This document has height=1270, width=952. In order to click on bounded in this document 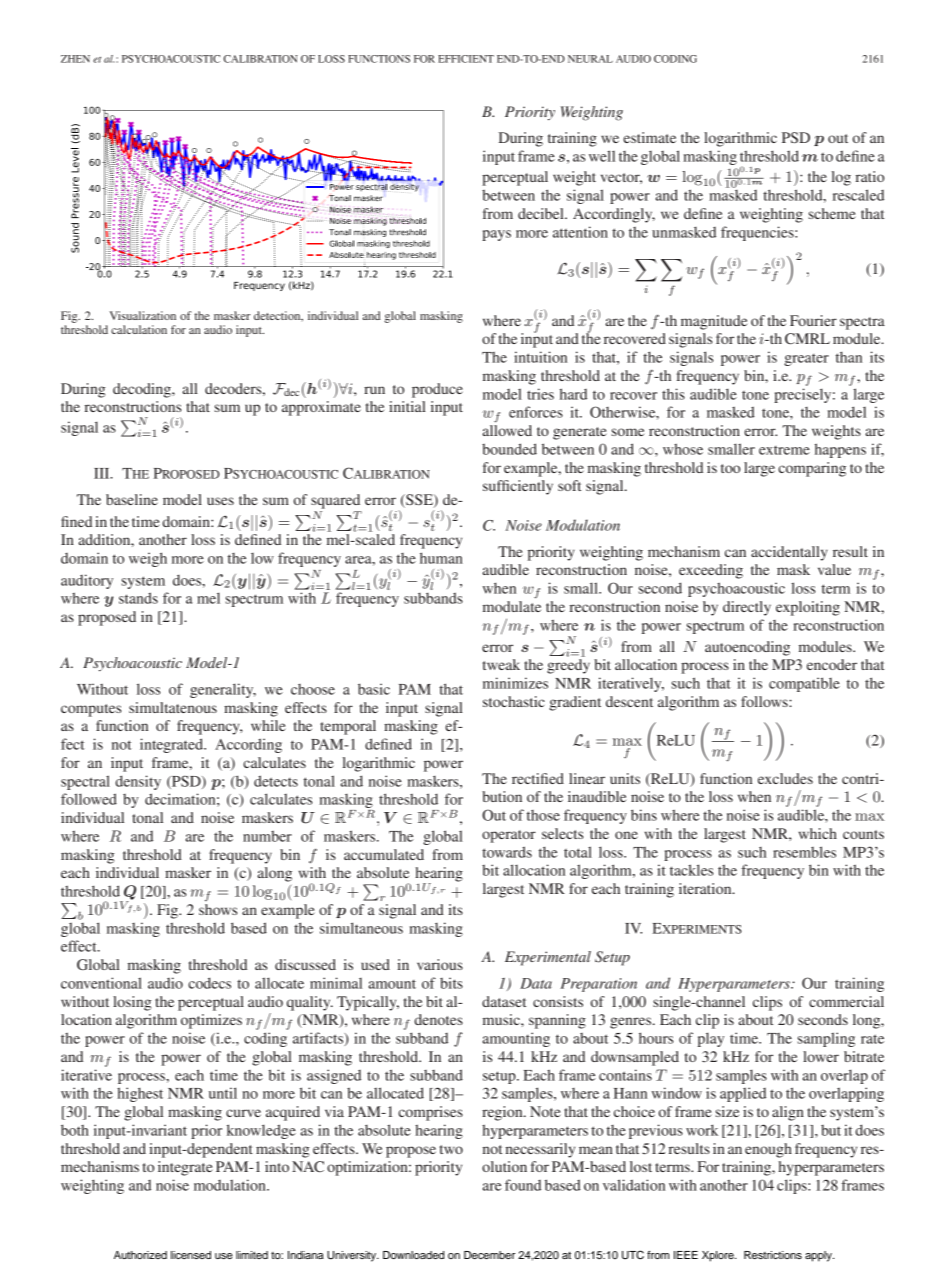, I will do `click(509, 449)`.
